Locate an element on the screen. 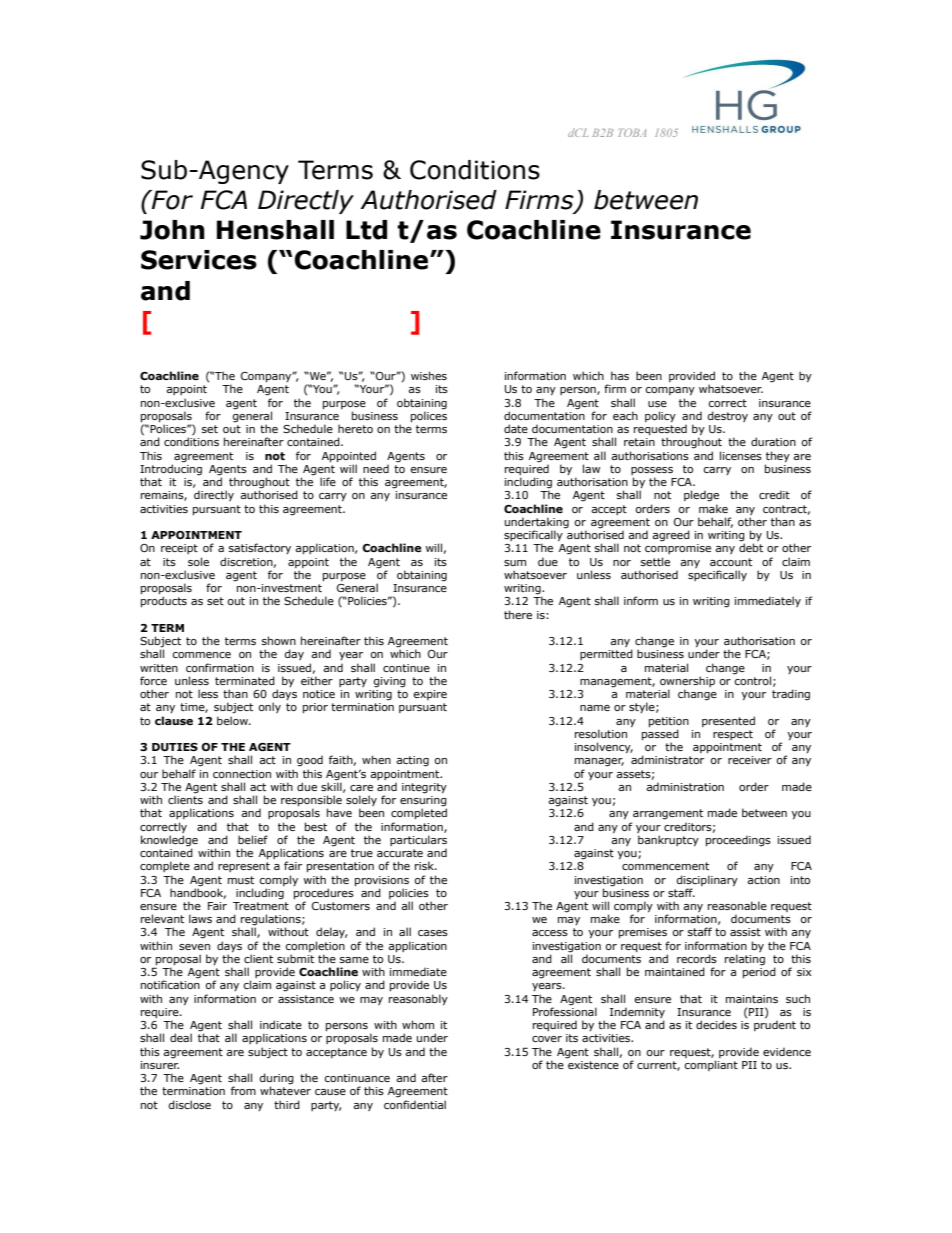 The width and height of the screenshot is (952, 1233). from is located at coordinates (243, 1090).
